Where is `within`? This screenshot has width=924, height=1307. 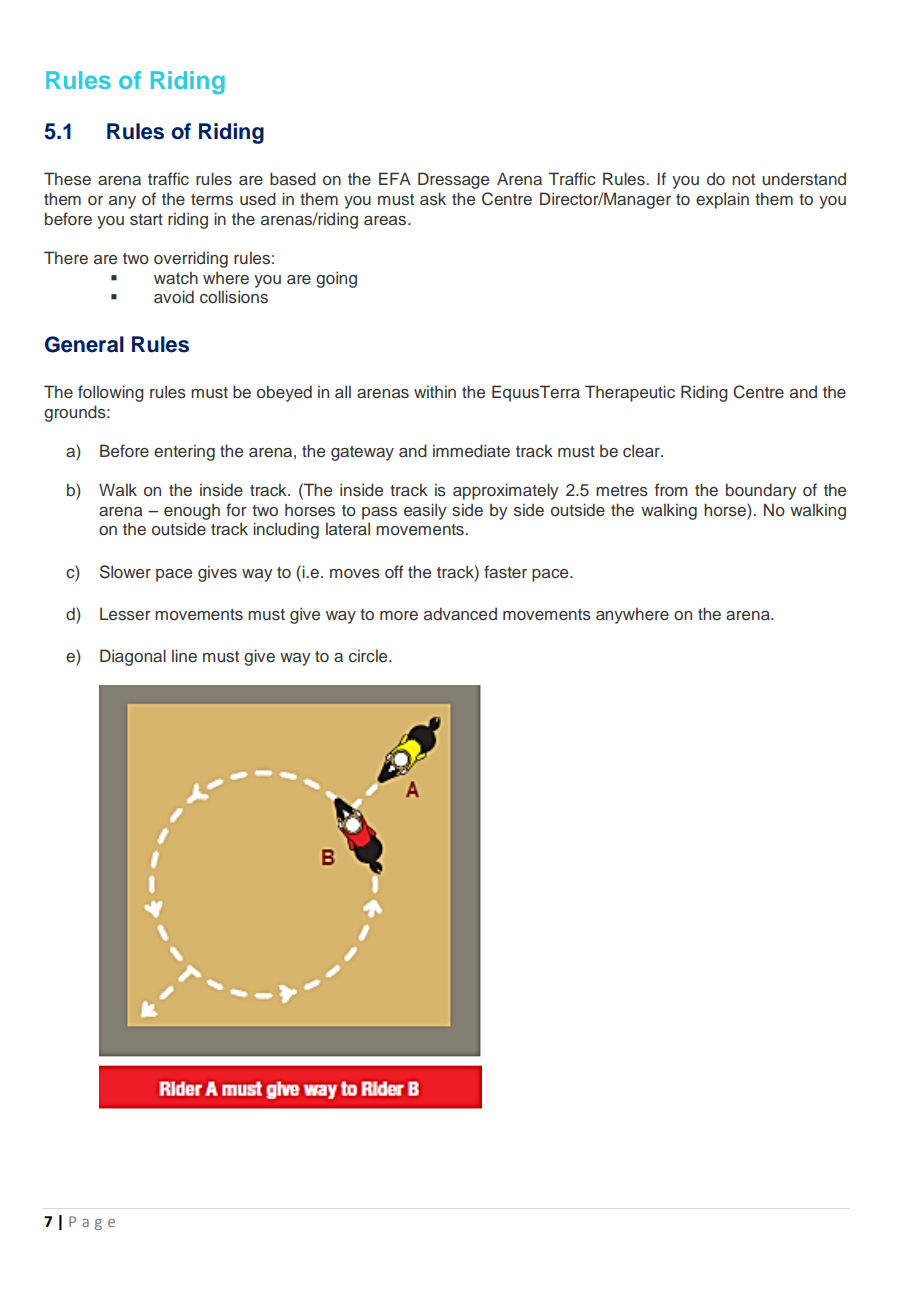
within is located at coordinates (435, 391).
